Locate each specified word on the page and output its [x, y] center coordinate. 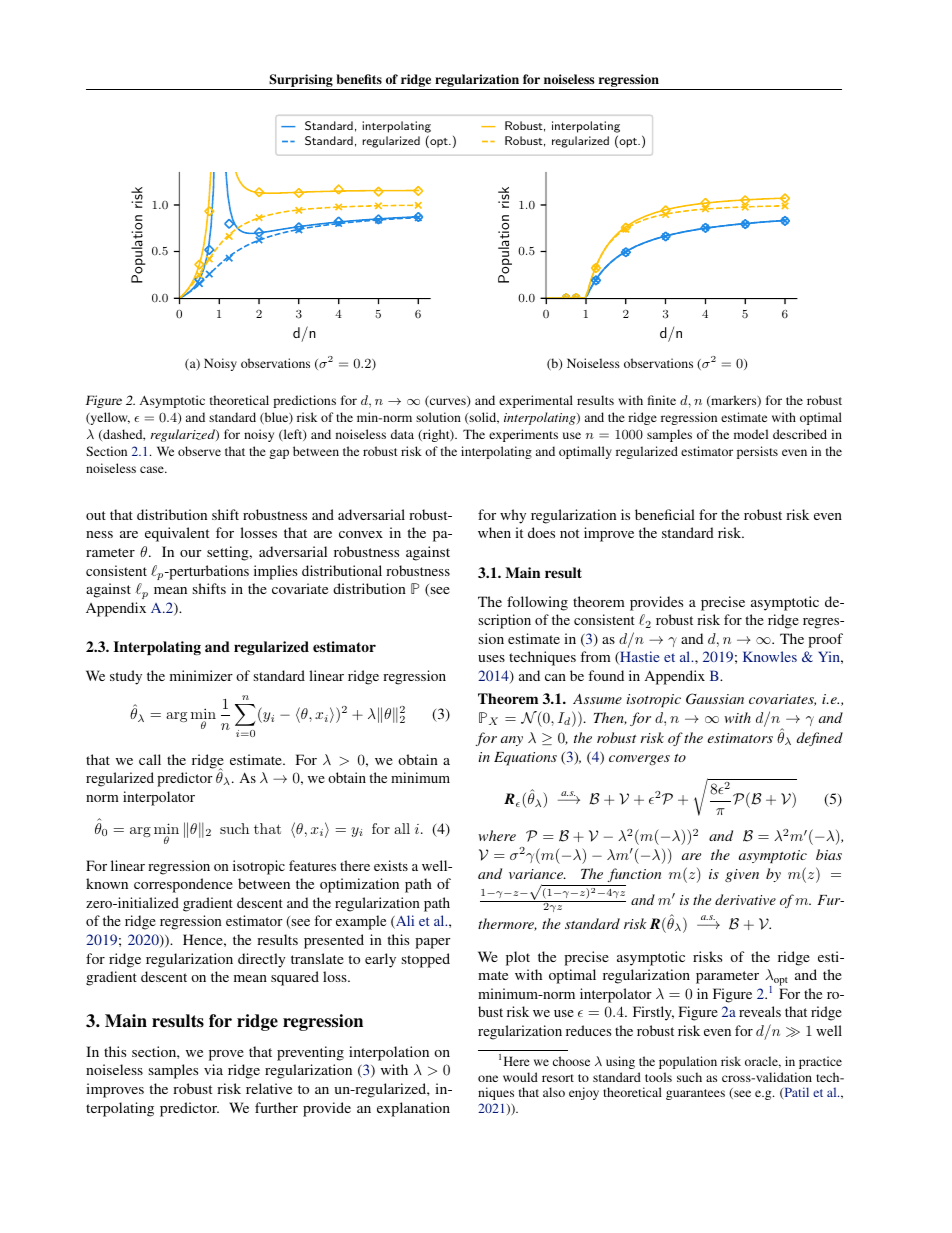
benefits [359, 79]
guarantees [695, 1094]
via [213, 1069]
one [488, 1078]
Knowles [770, 656]
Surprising [301, 82]
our [190, 553]
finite [662, 400]
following [537, 603]
